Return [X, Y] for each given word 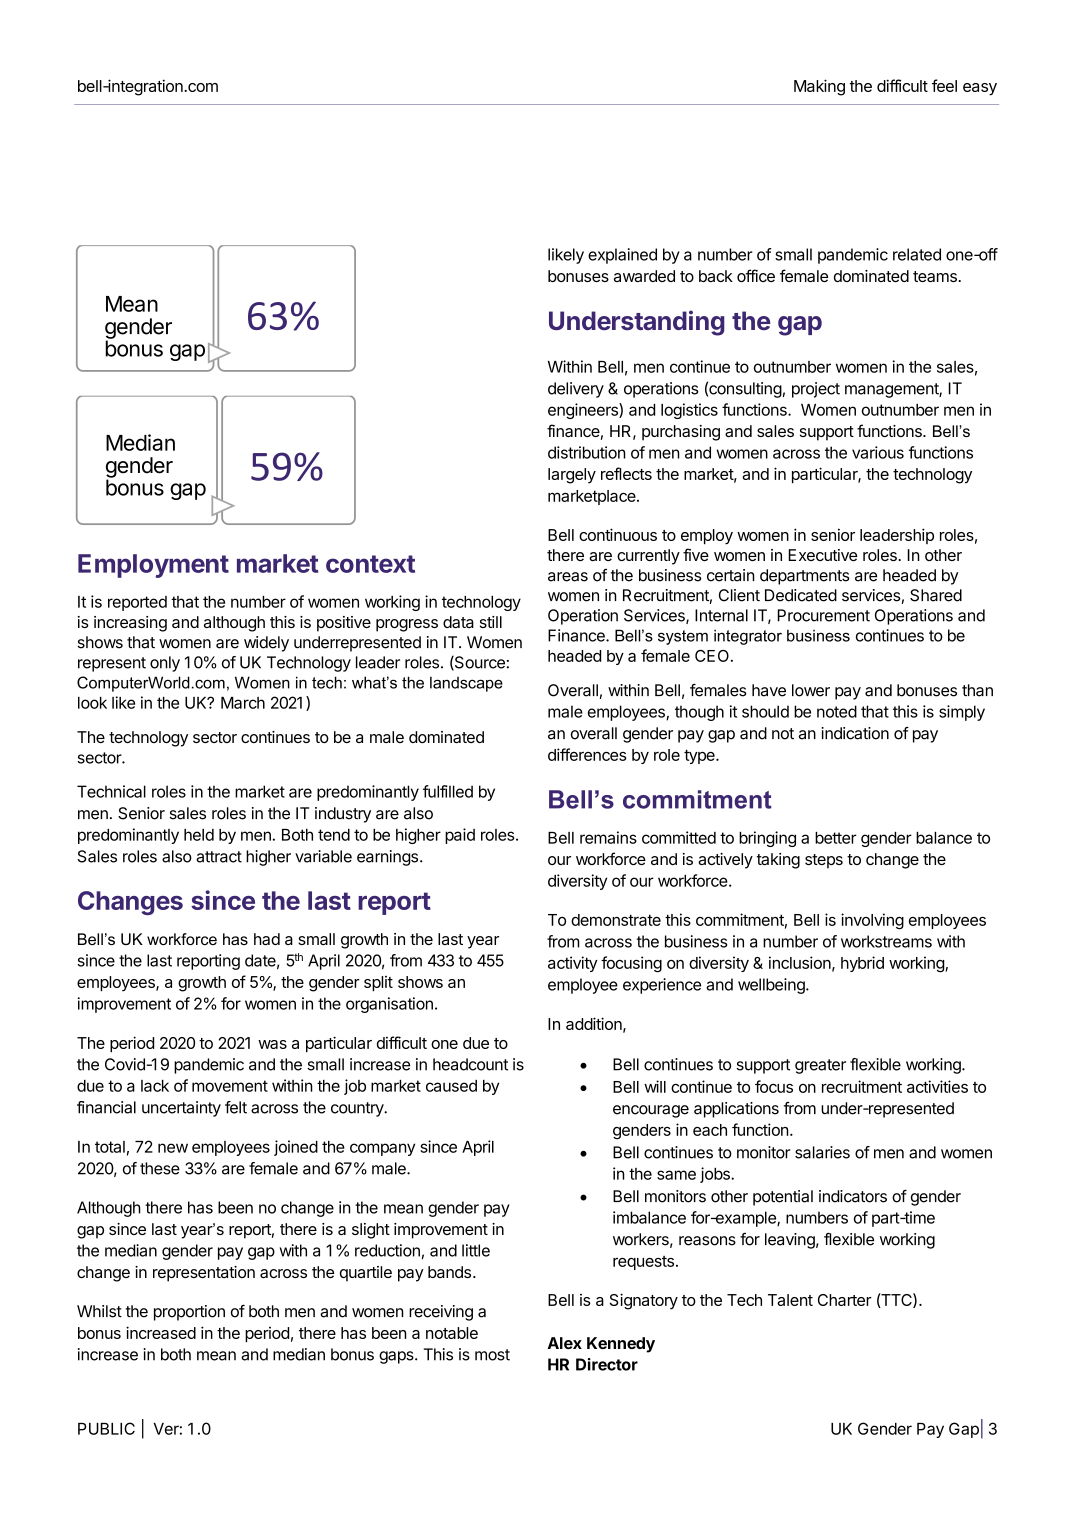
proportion [189, 1313]
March [243, 703]
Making [819, 87]
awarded [644, 276]
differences [587, 754]
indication [855, 733]
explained [622, 256]
